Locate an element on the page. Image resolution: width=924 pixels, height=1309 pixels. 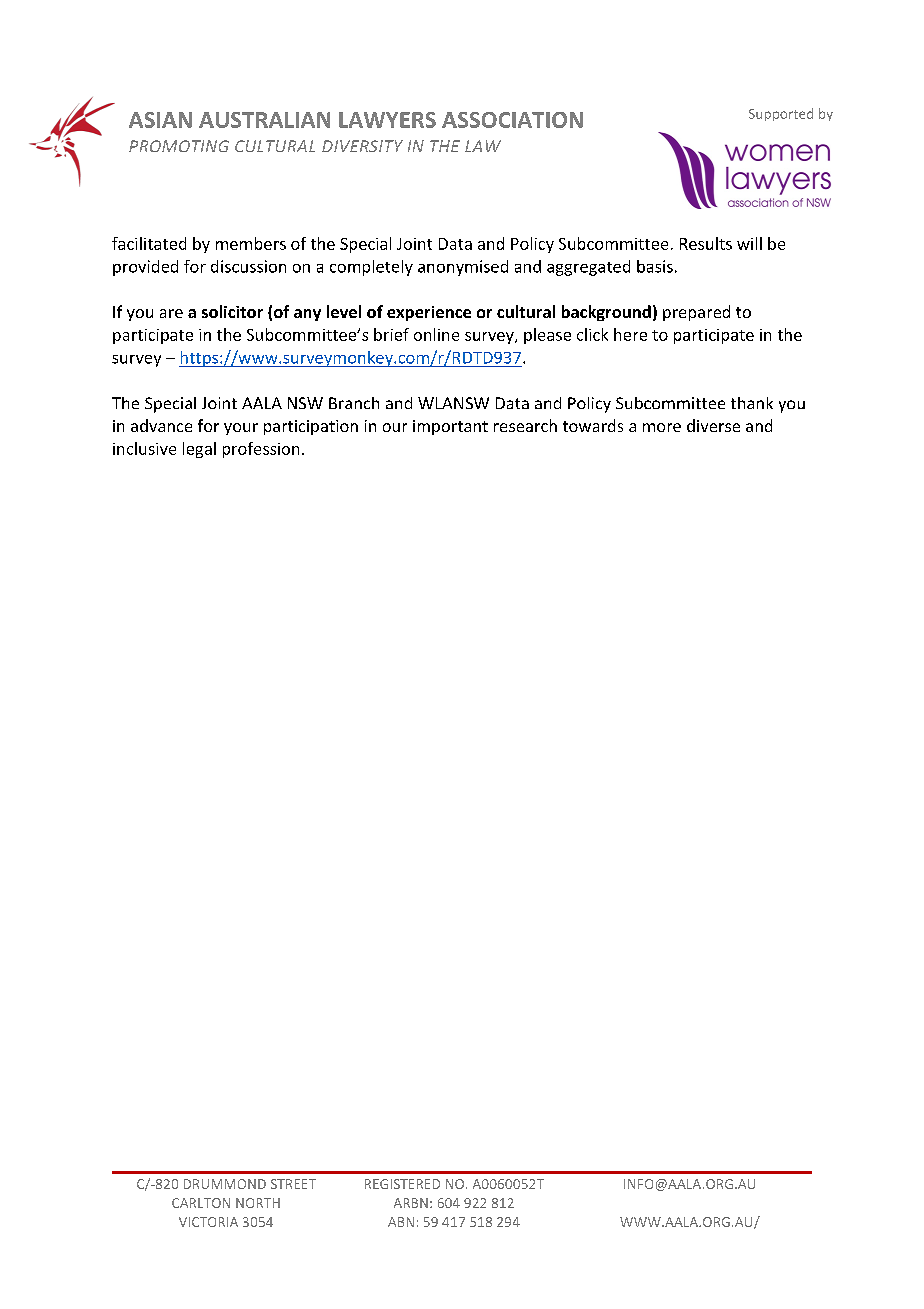
CARLTON is located at coordinates (201, 1203).
